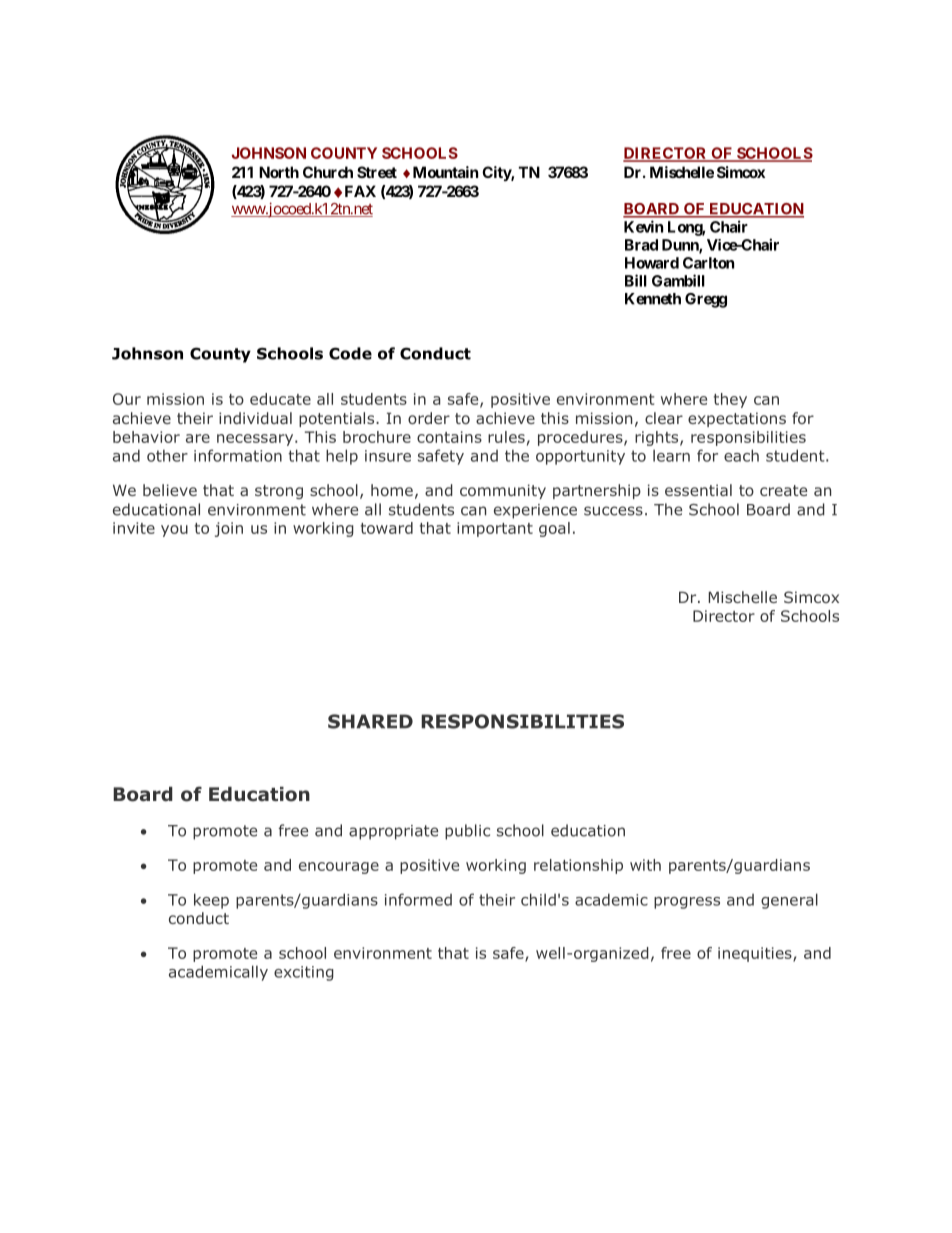  What do you see at coordinates (279, 172) in the page?
I see `North` at bounding box center [279, 172].
